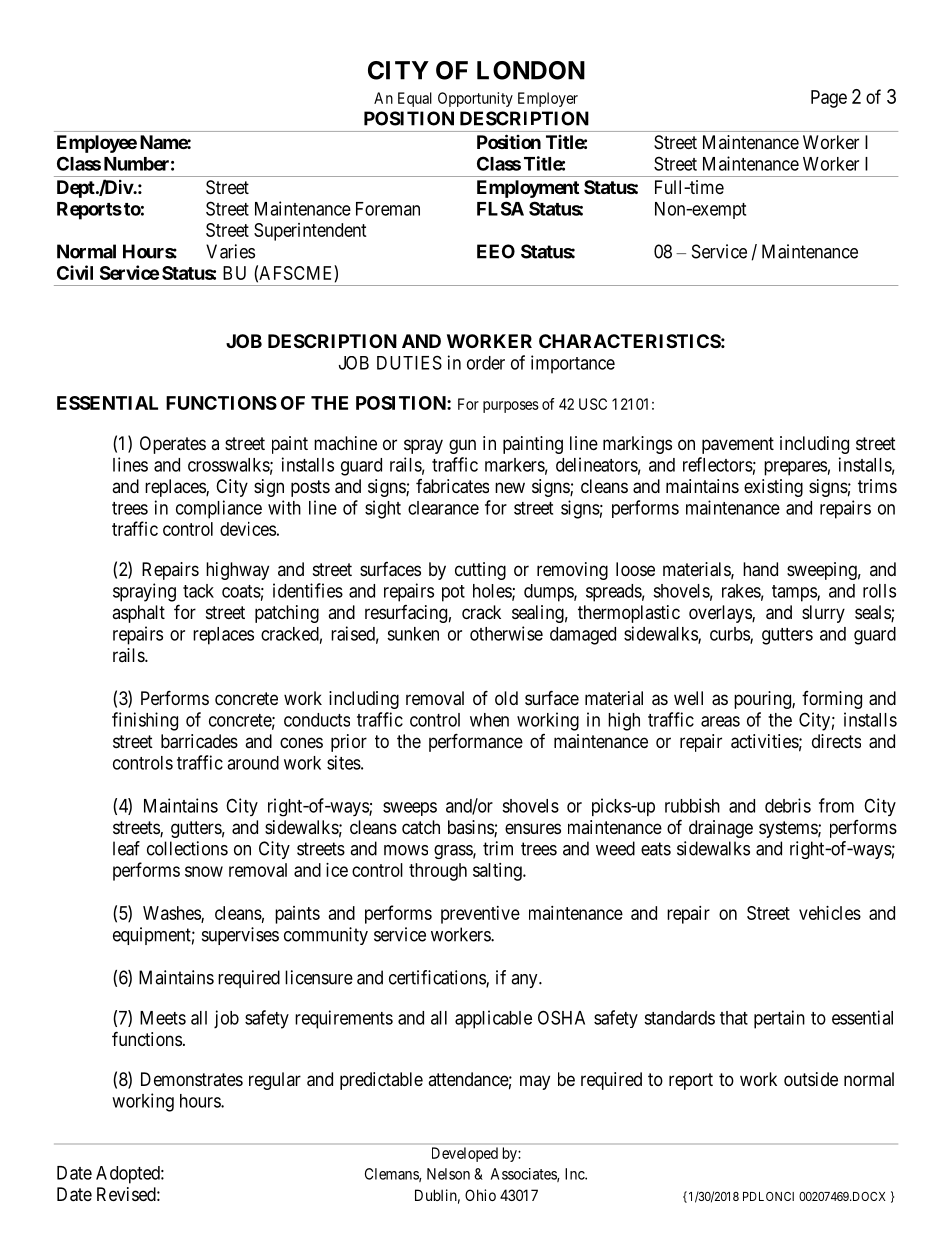 The width and height of the screenshot is (952, 1233). Describe the element at coordinates (506, 633) in the screenshot. I see `otherwise` at that location.
